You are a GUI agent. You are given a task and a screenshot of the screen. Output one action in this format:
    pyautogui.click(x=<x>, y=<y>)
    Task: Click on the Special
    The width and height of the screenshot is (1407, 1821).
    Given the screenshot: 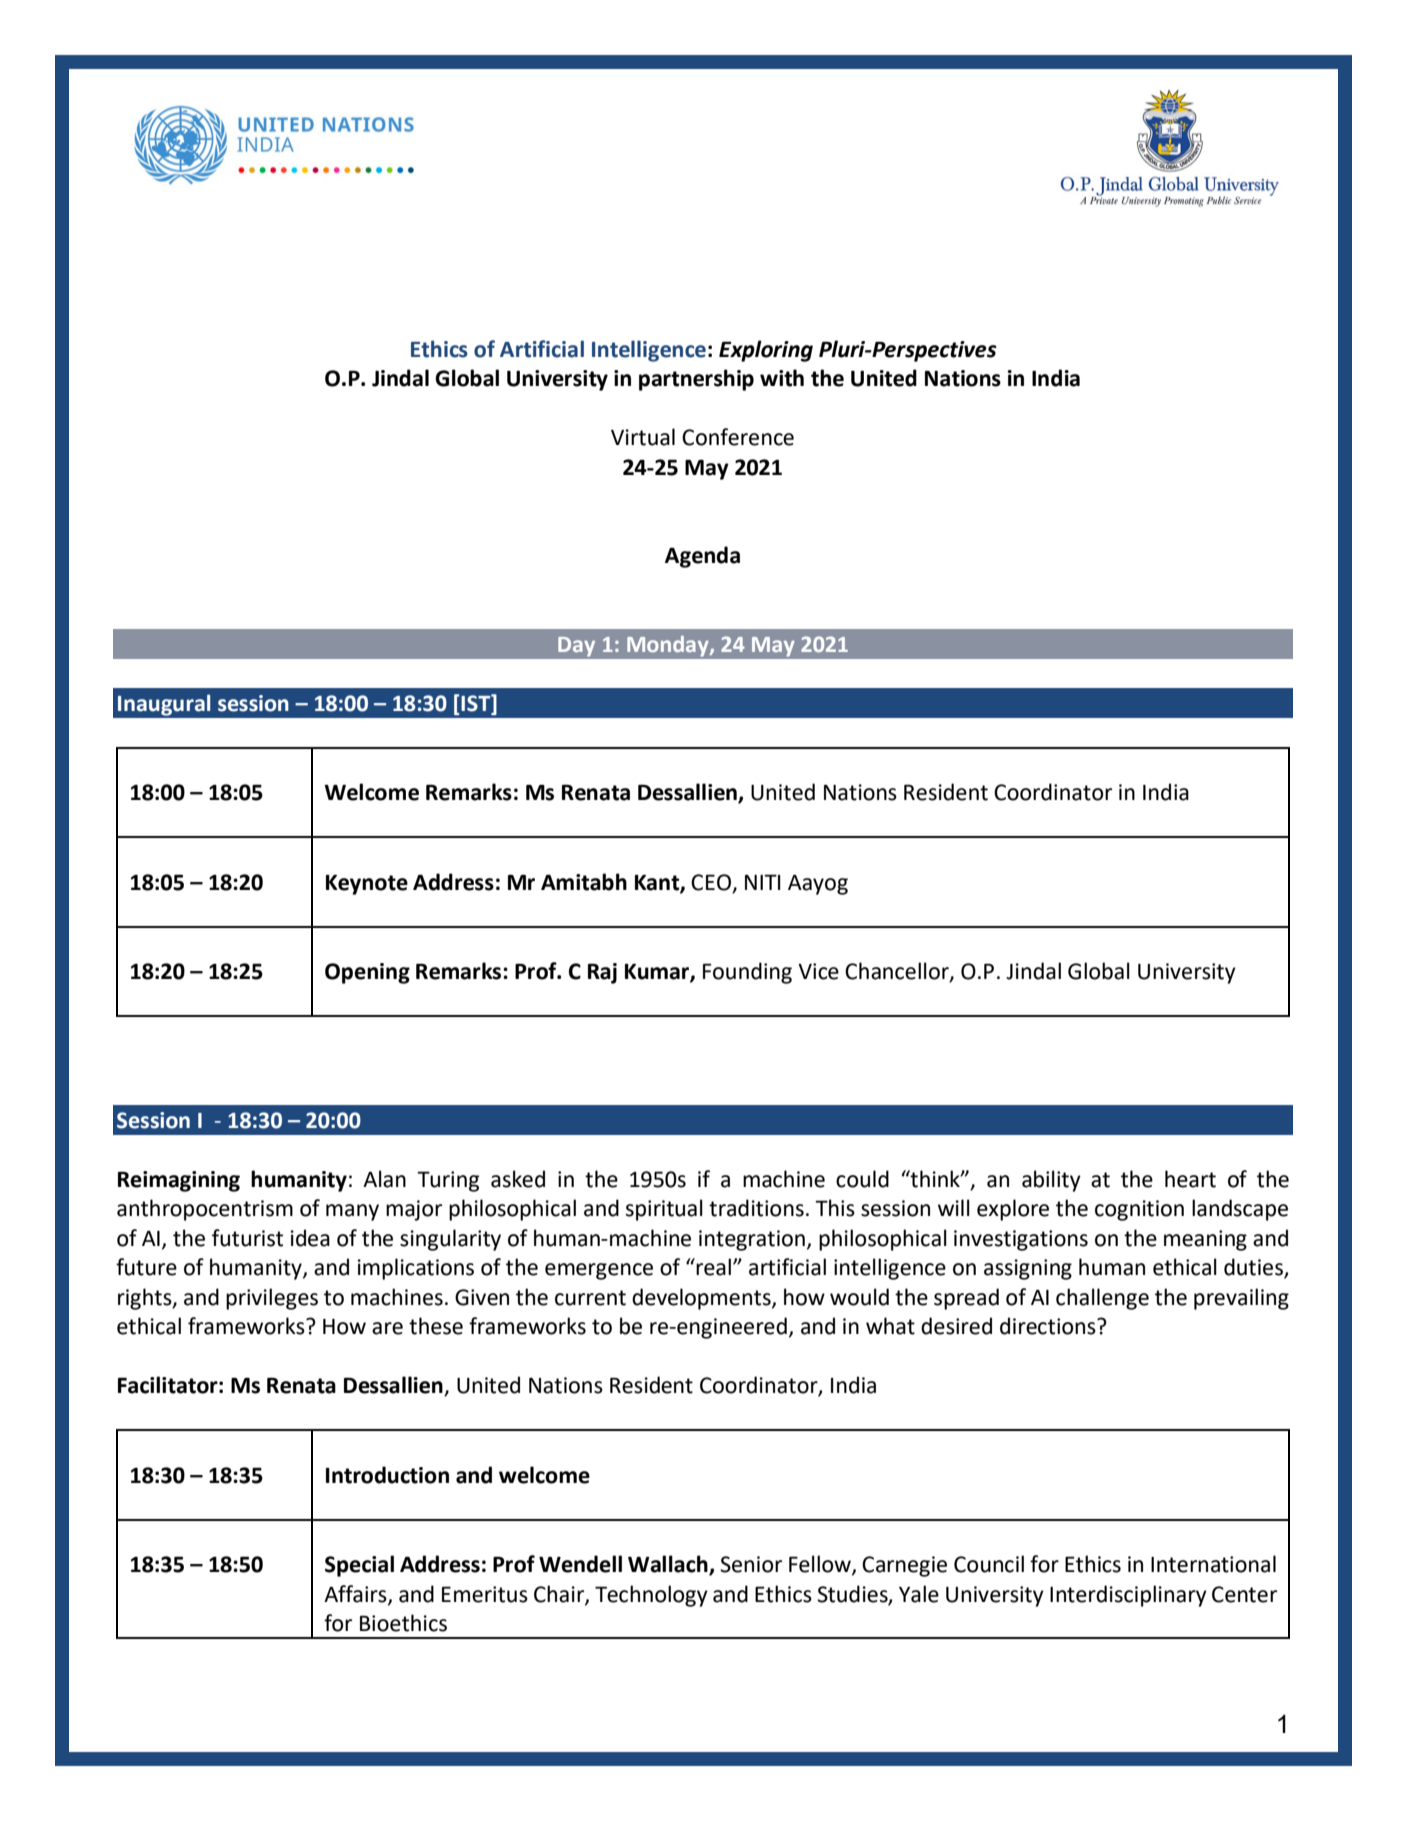 What is the action you would take?
    pyautogui.click(x=359, y=1566)
